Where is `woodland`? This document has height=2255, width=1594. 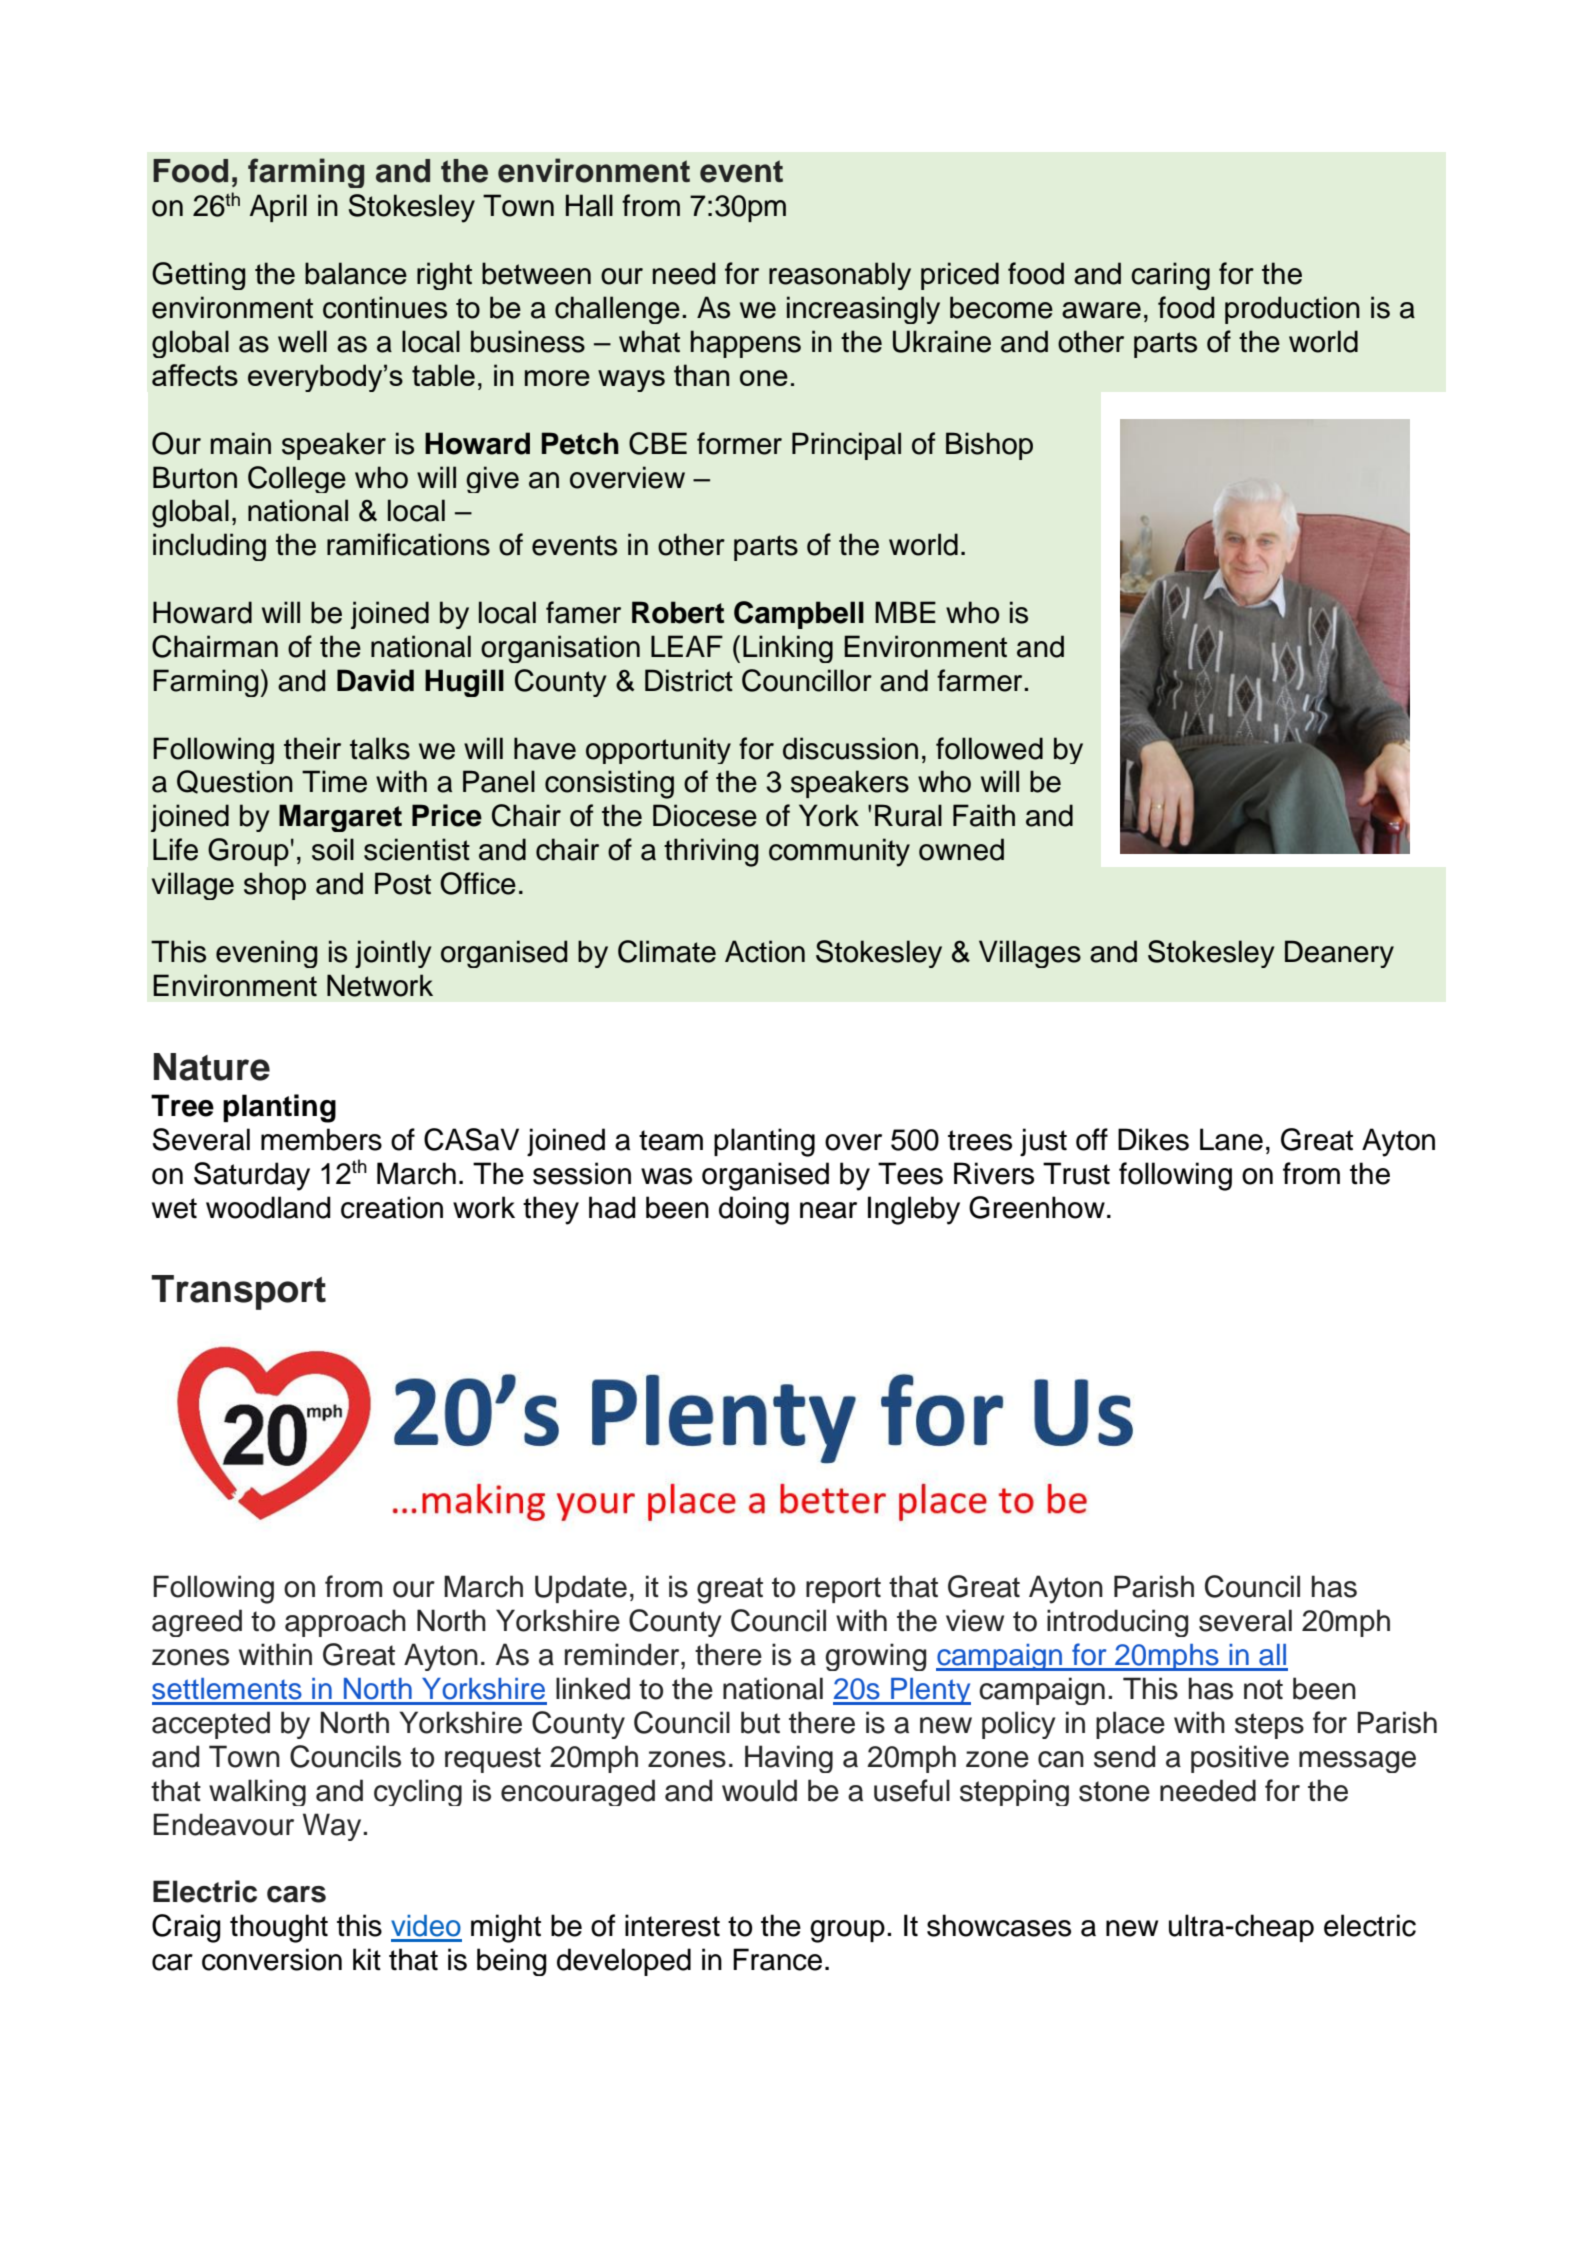 woodland is located at coordinates (268, 1207).
